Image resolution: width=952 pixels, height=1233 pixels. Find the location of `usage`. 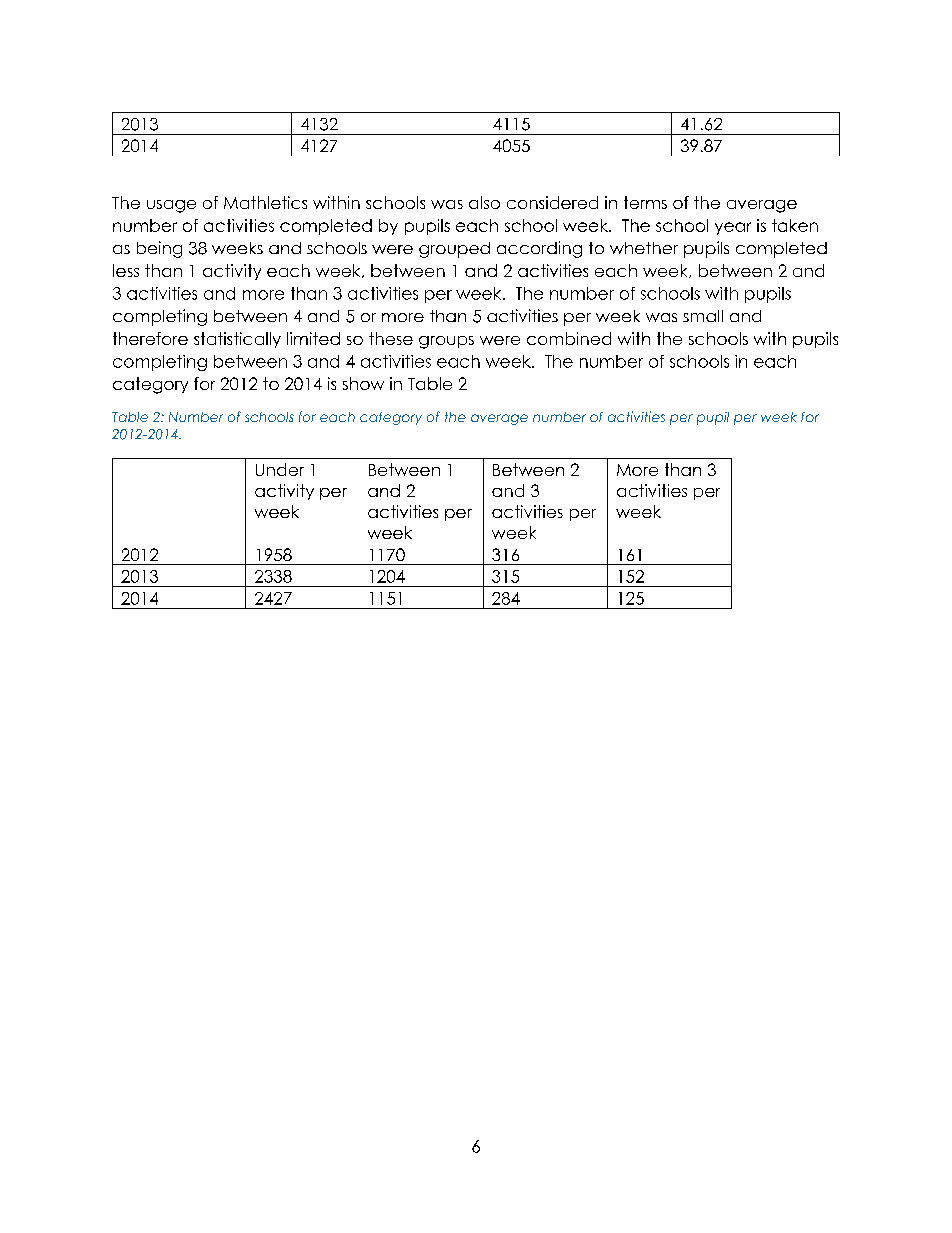

usage is located at coordinates (171, 206).
